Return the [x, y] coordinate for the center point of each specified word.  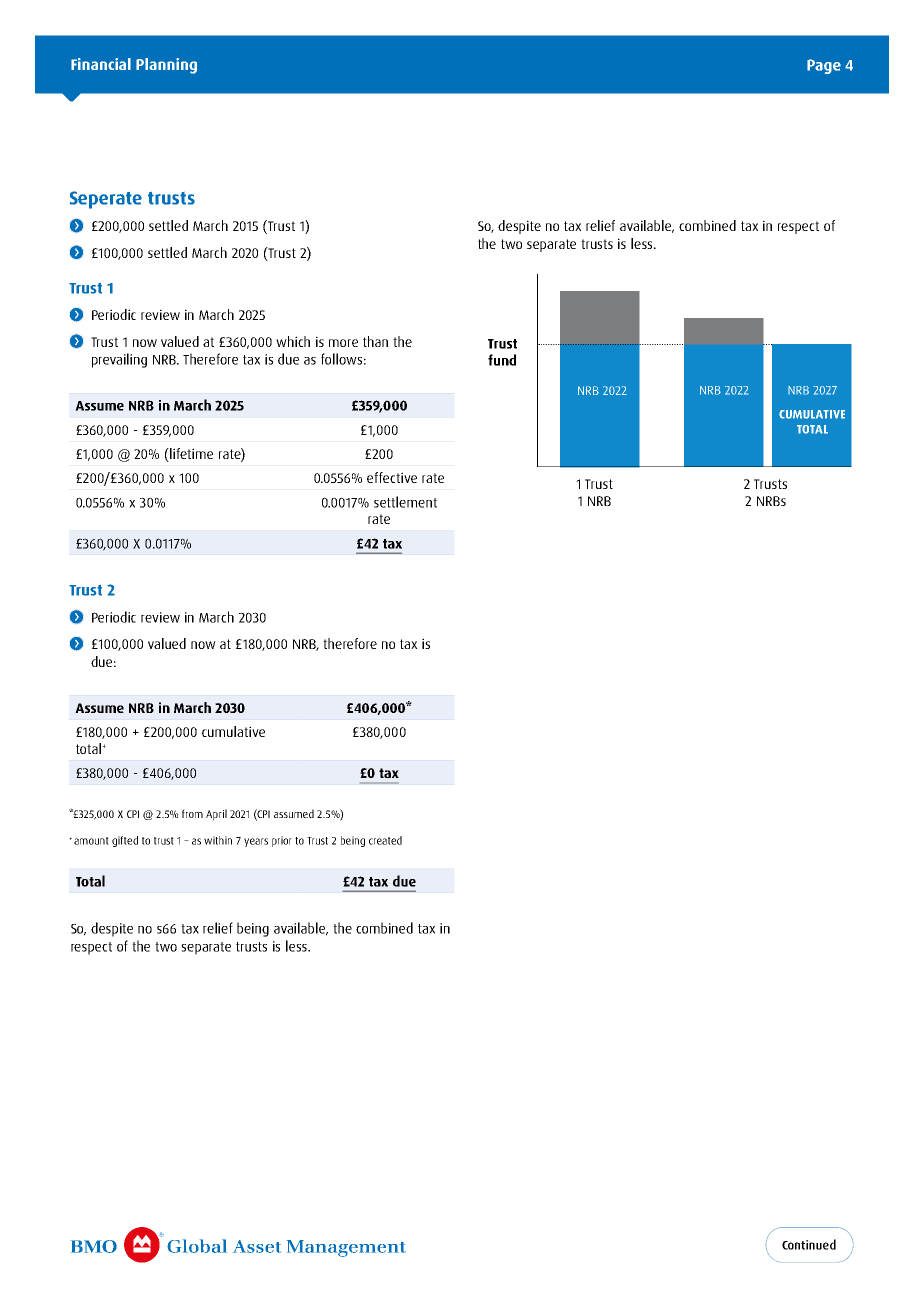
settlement [405, 502]
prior [282, 841]
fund [502, 360]
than [375, 341]
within [218, 840]
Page [824, 66]
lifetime [190, 455]
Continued [809, 1244]
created [385, 840]
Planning [166, 66]
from [192, 813]
